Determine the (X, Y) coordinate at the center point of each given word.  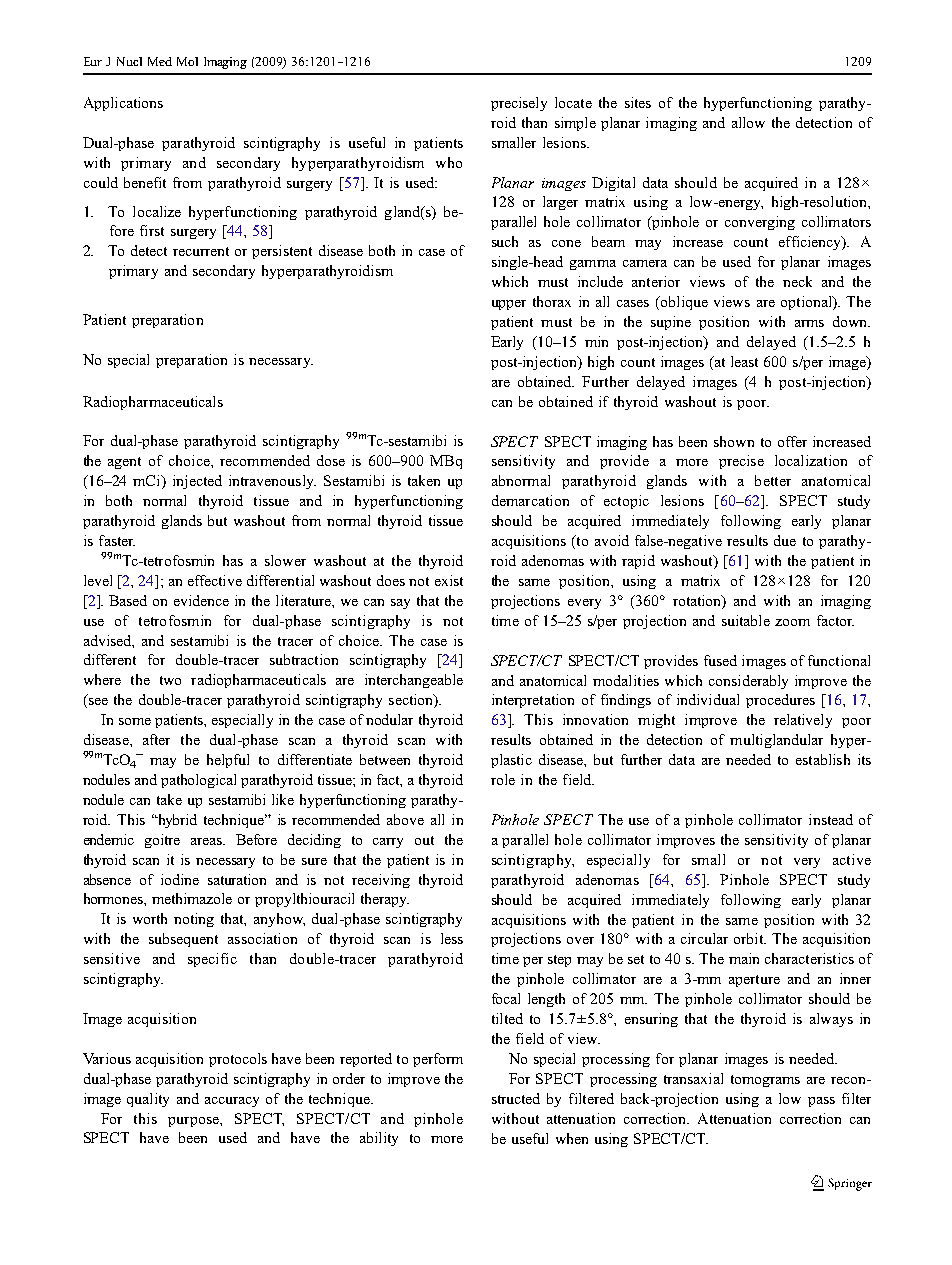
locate (573, 102)
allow (748, 122)
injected (197, 482)
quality (148, 1100)
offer (792, 441)
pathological (198, 781)
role (503, 779)
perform (438, 1060)
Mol (187, 61)
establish (823, 759)
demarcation (530, 500)
